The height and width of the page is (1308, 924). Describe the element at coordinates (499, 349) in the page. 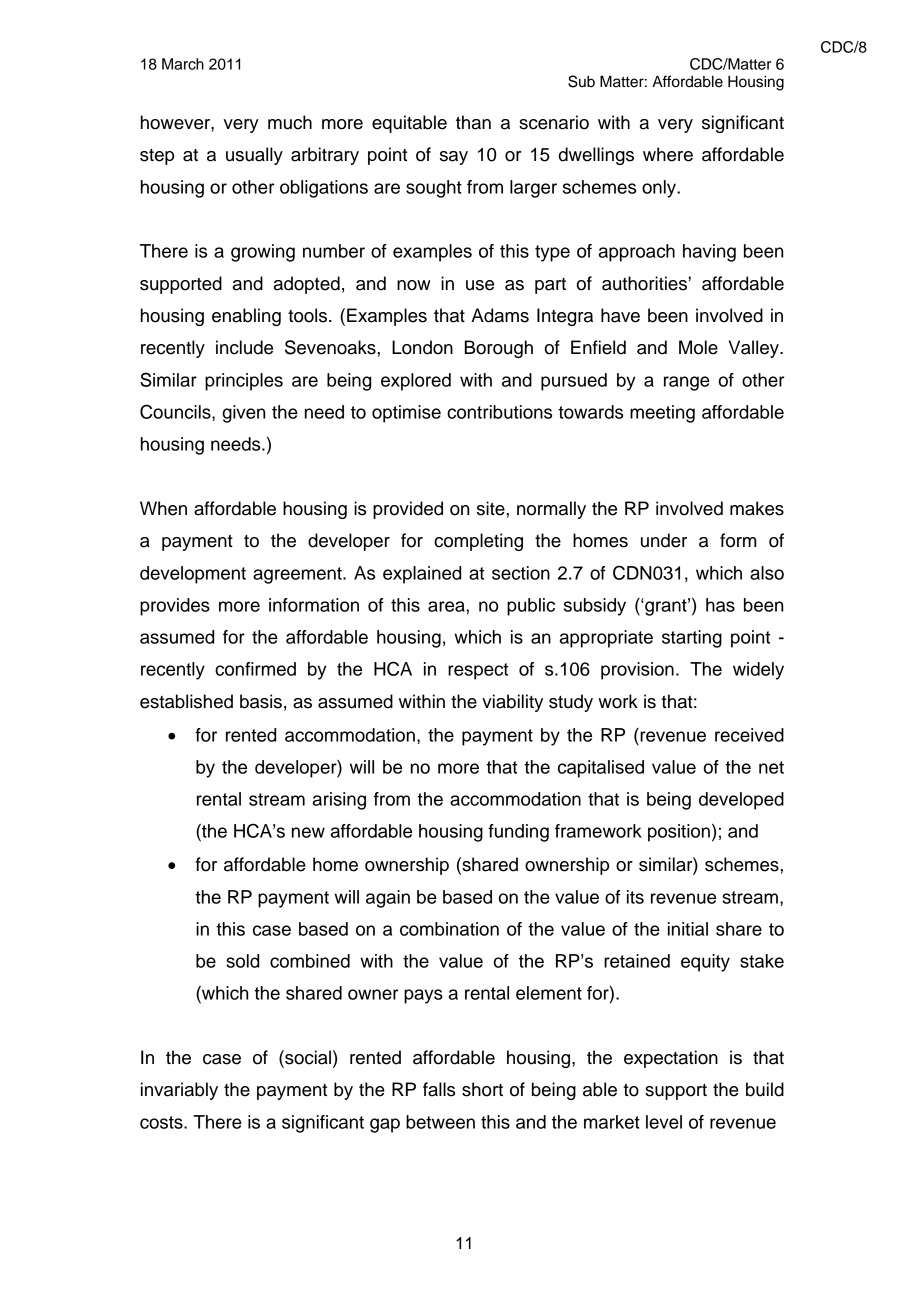

I see `Borough` at that location.
